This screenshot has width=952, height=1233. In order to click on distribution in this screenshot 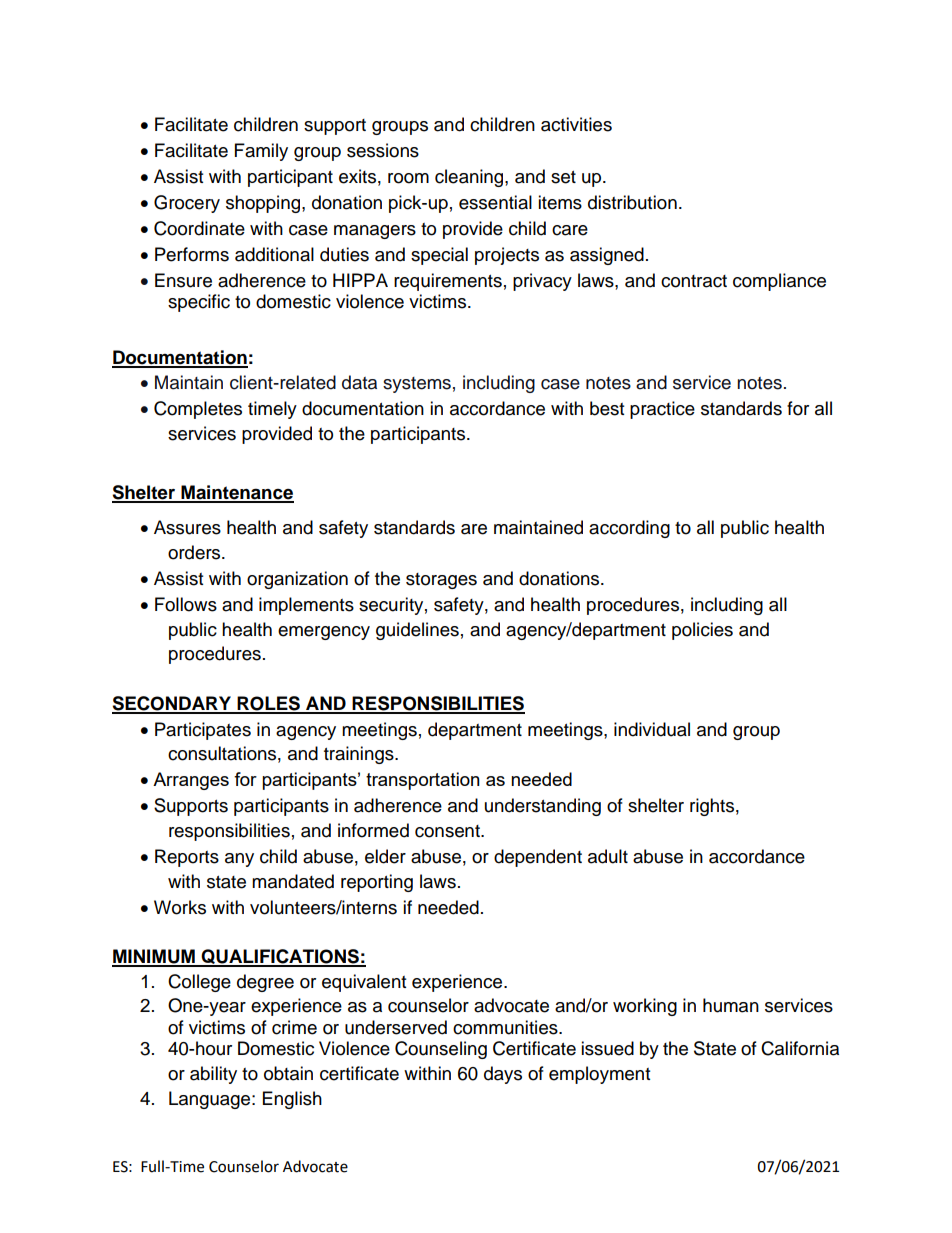, I will do `click(632, 202)`.
